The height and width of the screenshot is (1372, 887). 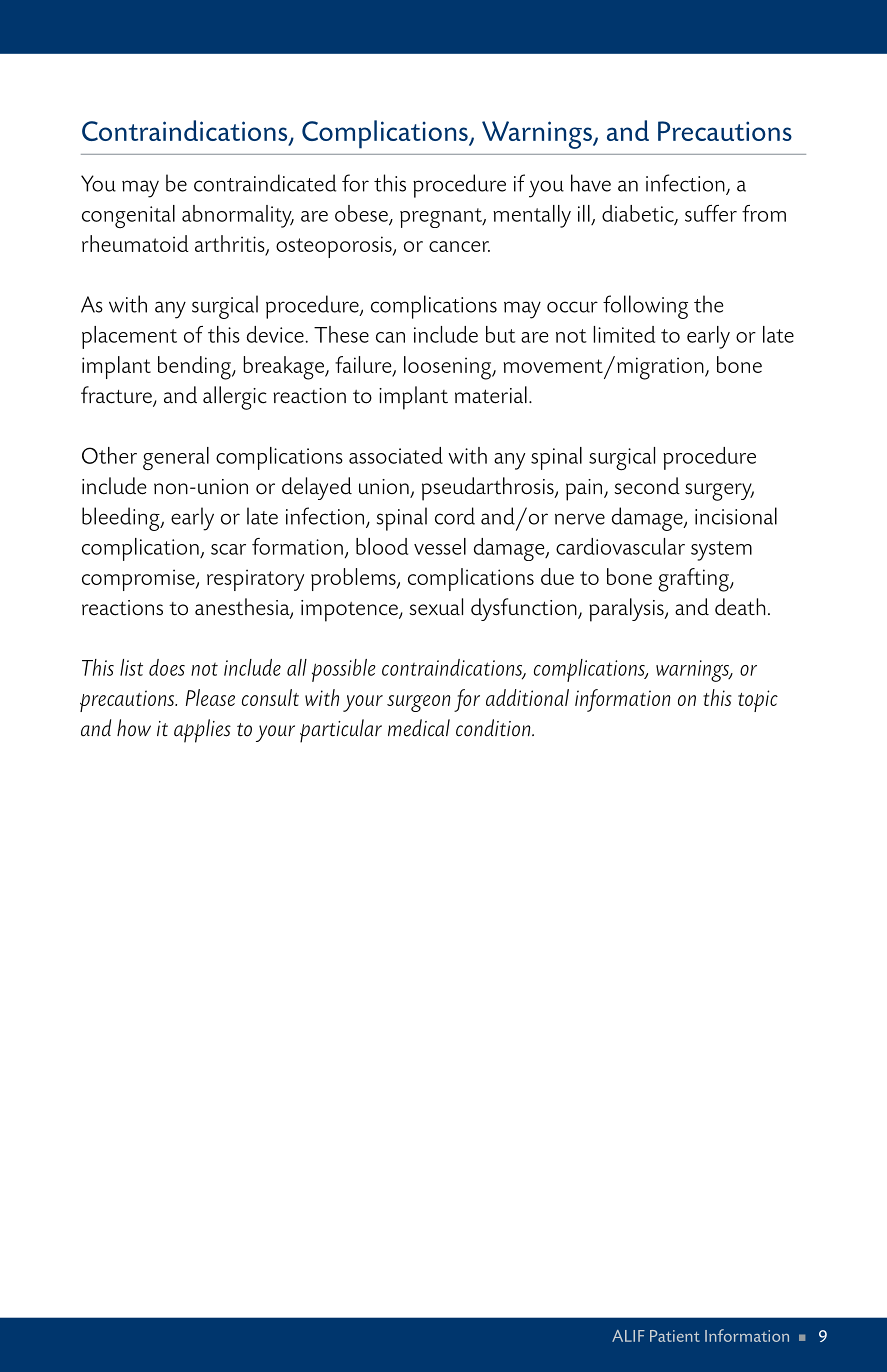 I want to click on medical, so click(x=419, y=728).
